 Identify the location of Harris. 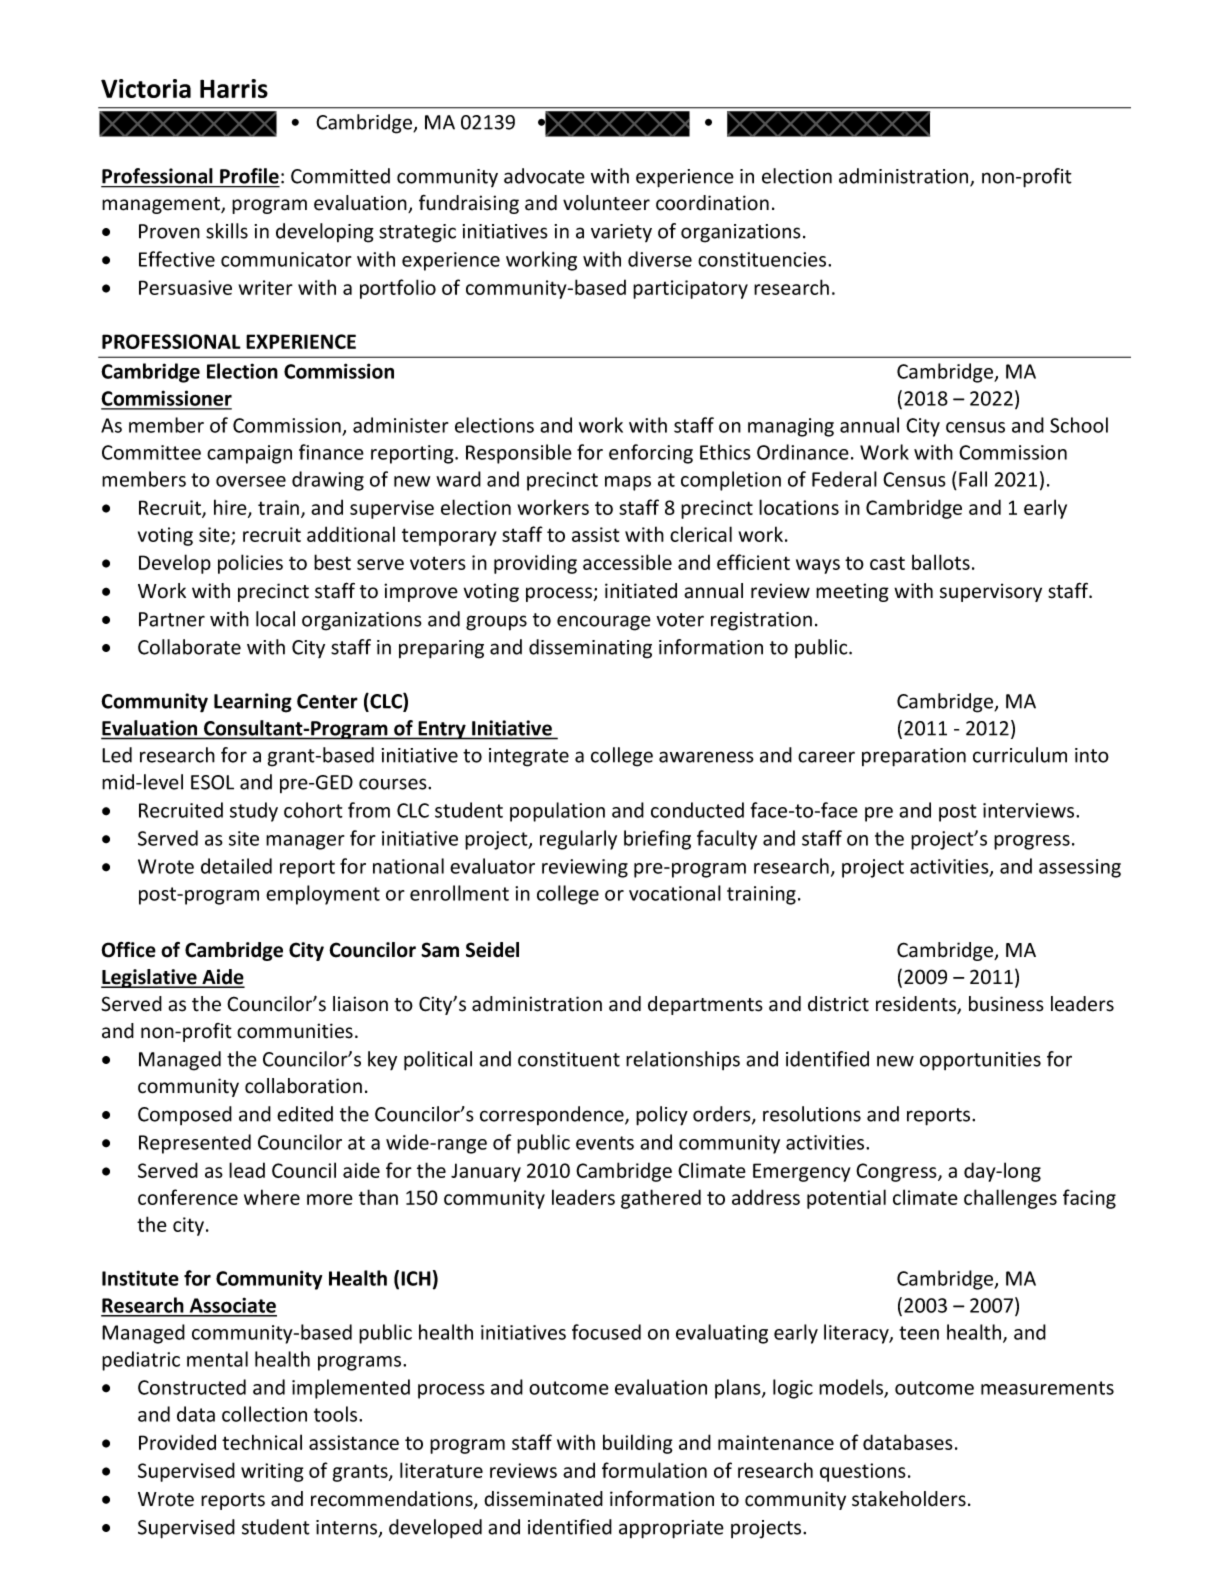
(234, 88).
